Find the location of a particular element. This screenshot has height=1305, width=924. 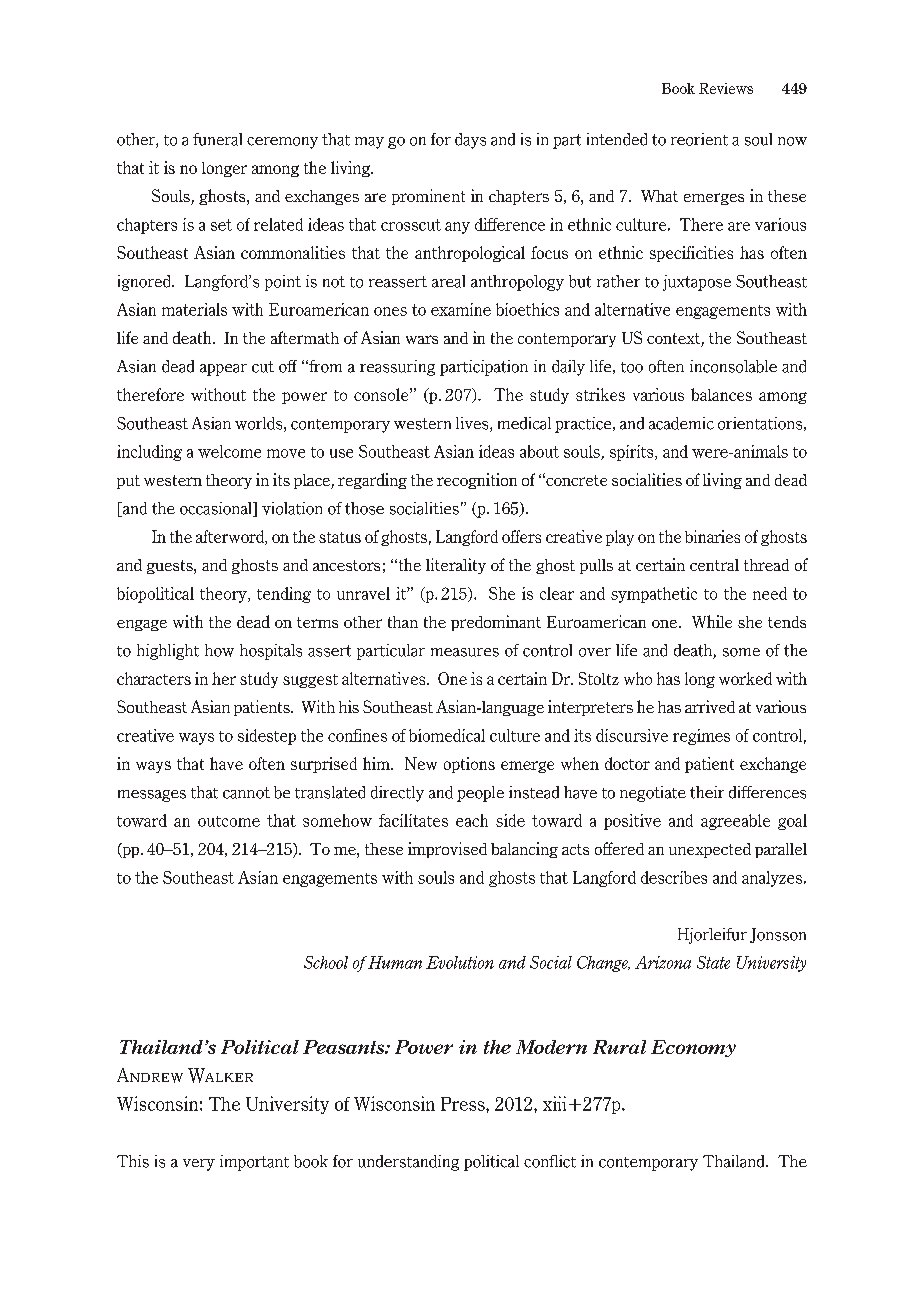

recognition is located at coordinates (477, 481).
